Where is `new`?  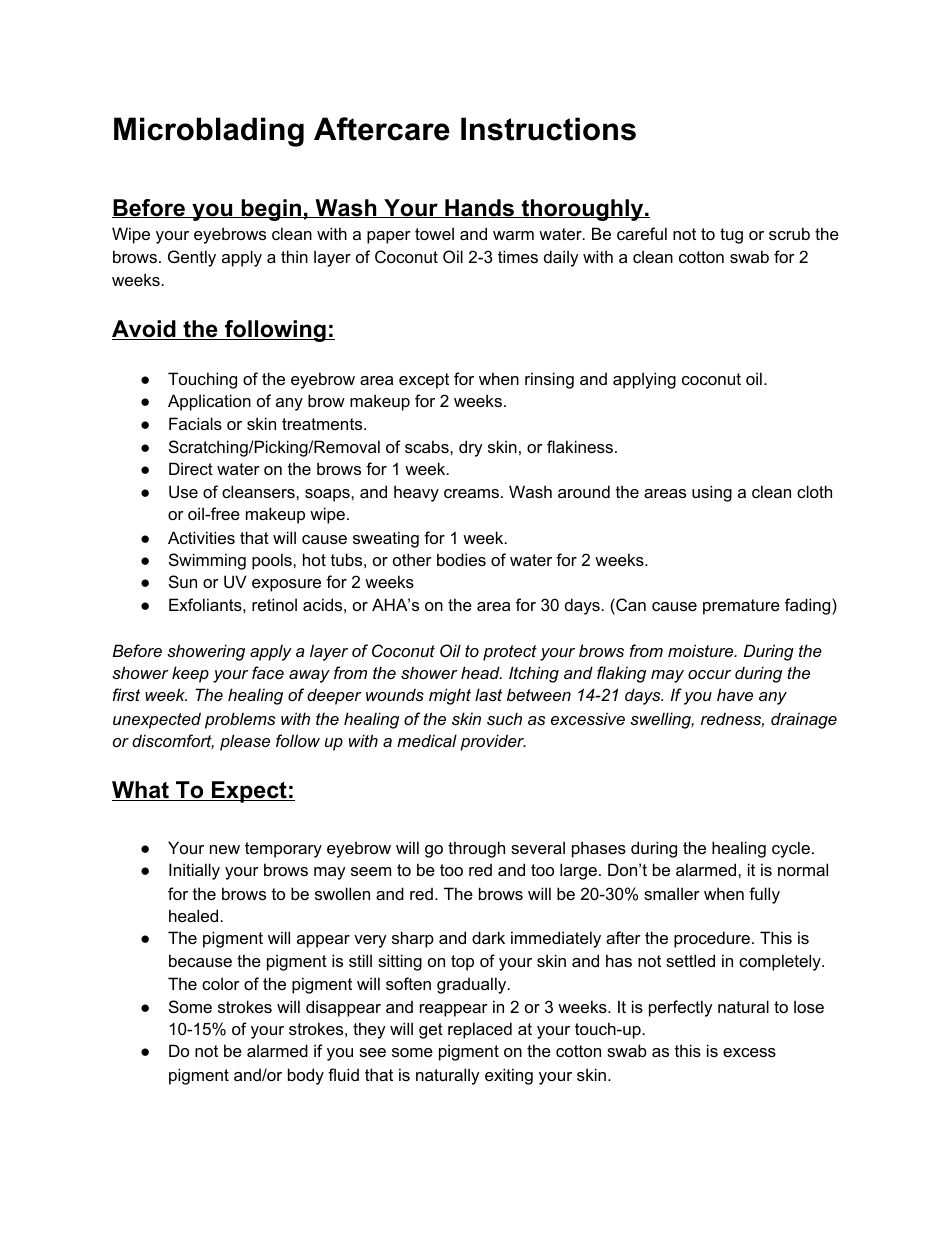 new is located at coordinates (225, 849).
